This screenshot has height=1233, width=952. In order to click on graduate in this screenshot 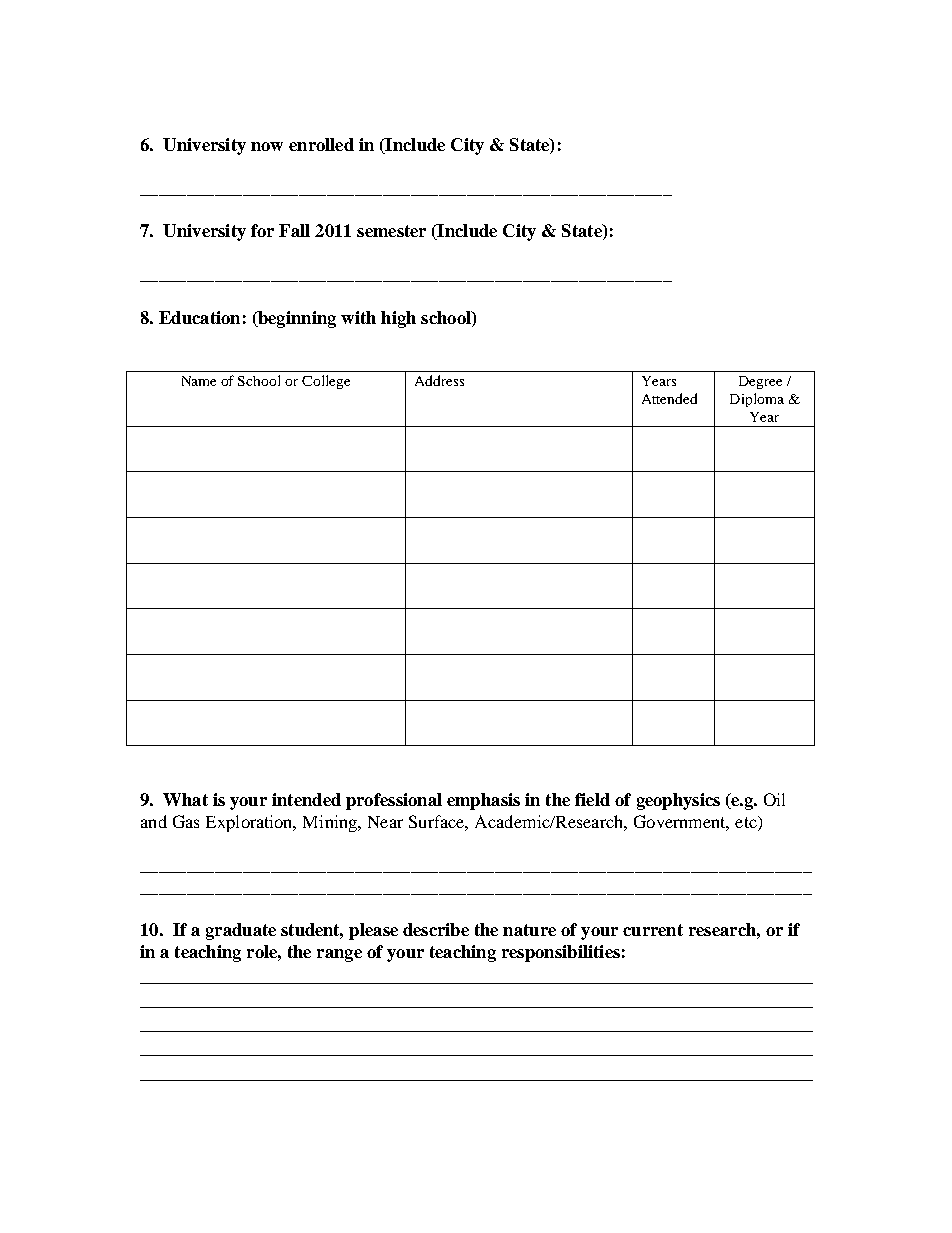, I will do `click(241, 931)`.
